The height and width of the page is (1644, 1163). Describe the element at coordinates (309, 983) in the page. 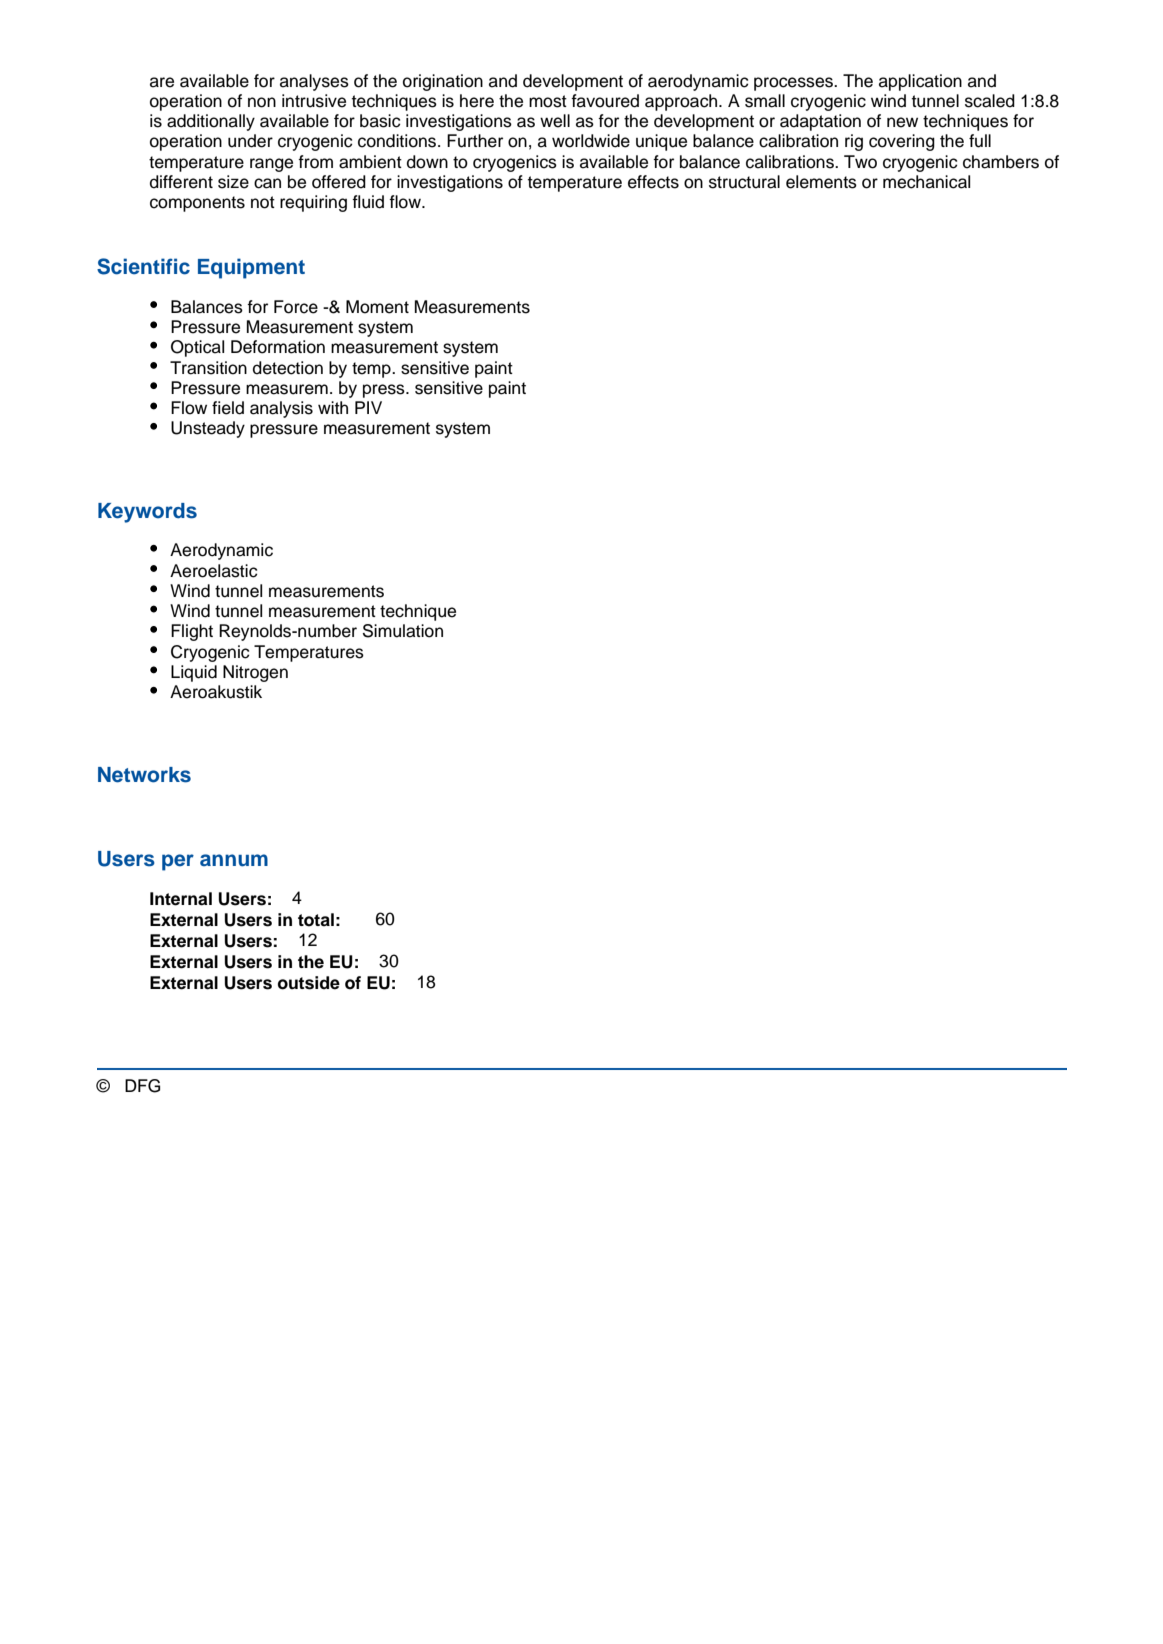

I see `outside` at that location.
